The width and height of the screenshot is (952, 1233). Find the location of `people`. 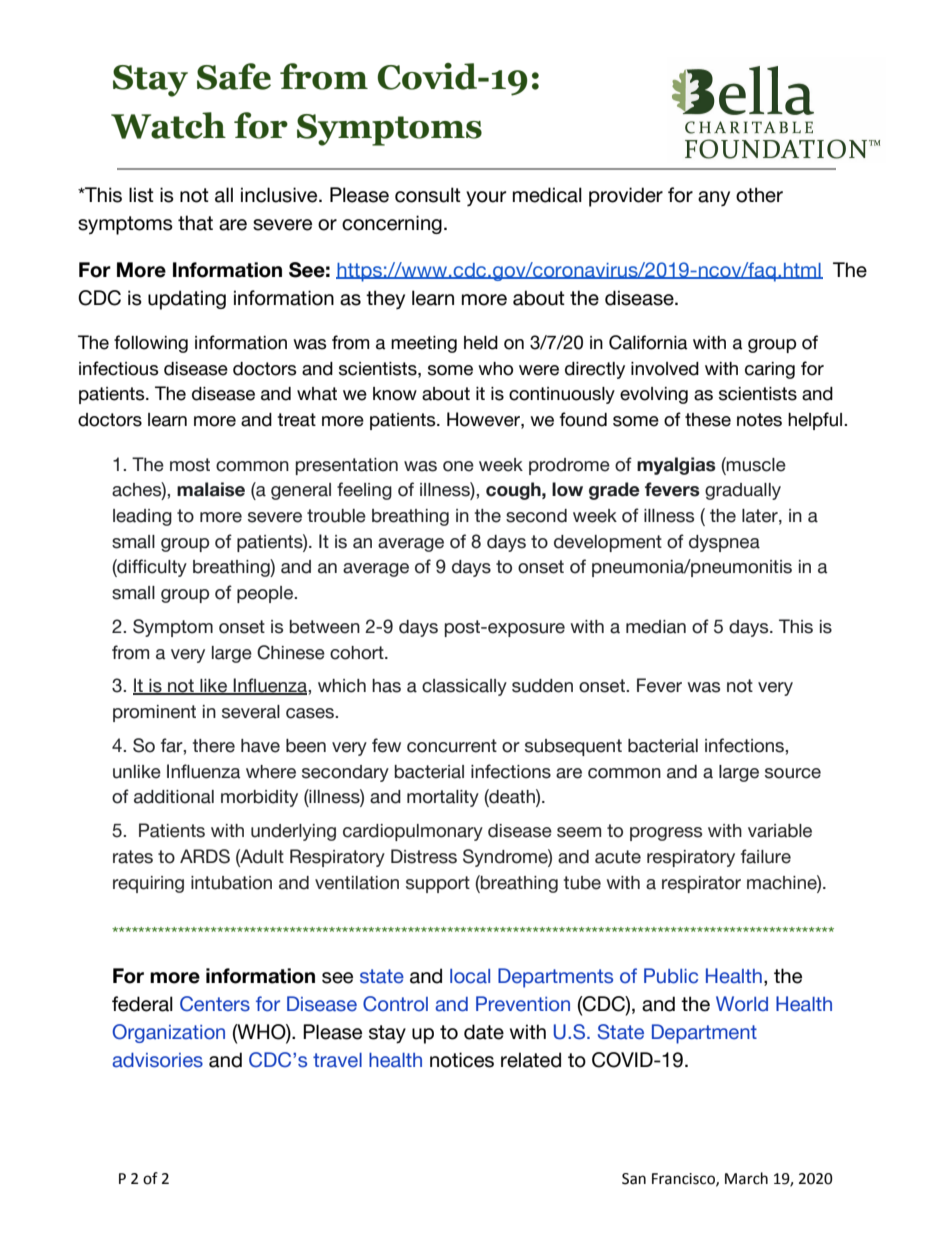

people is located at coordinates (266, 594).
